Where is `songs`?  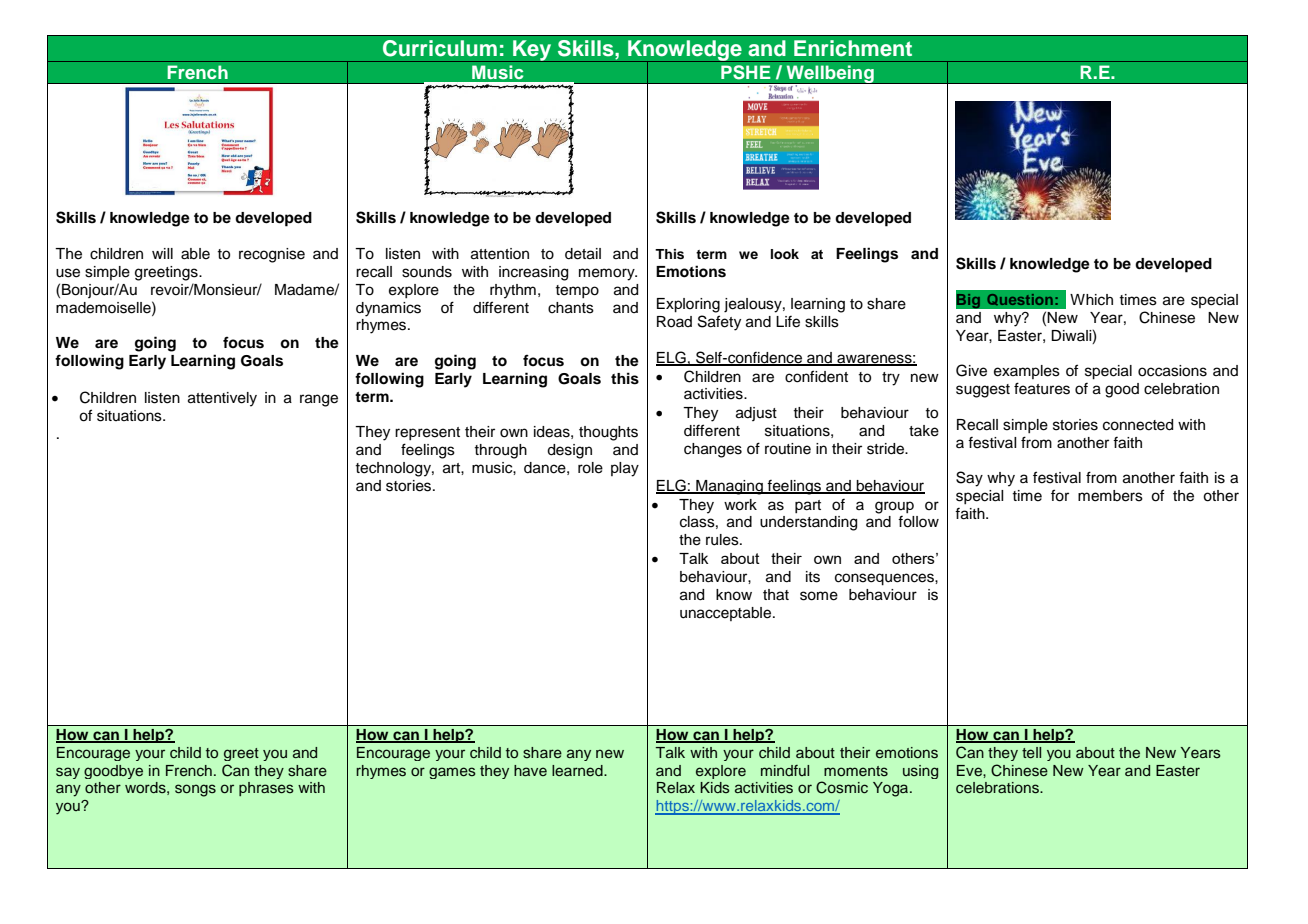
songs is located at coordinates (195, 790).
